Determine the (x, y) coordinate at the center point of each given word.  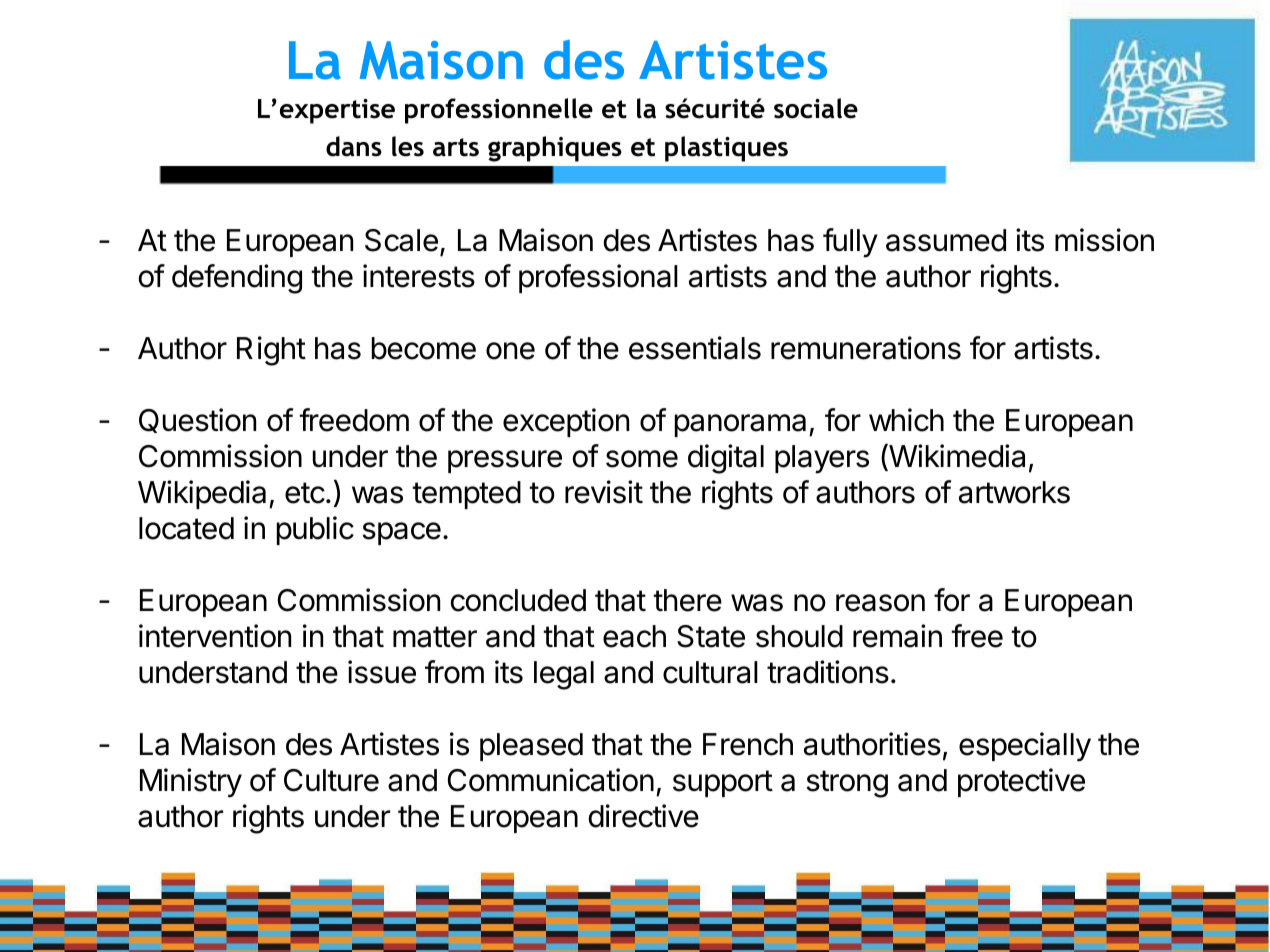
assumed (946, 240)
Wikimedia (956, 457)
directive (643, 816)
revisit (604, 492)
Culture (331, 780)
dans (354, 146)
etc (305, 493)
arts (456, 147)
